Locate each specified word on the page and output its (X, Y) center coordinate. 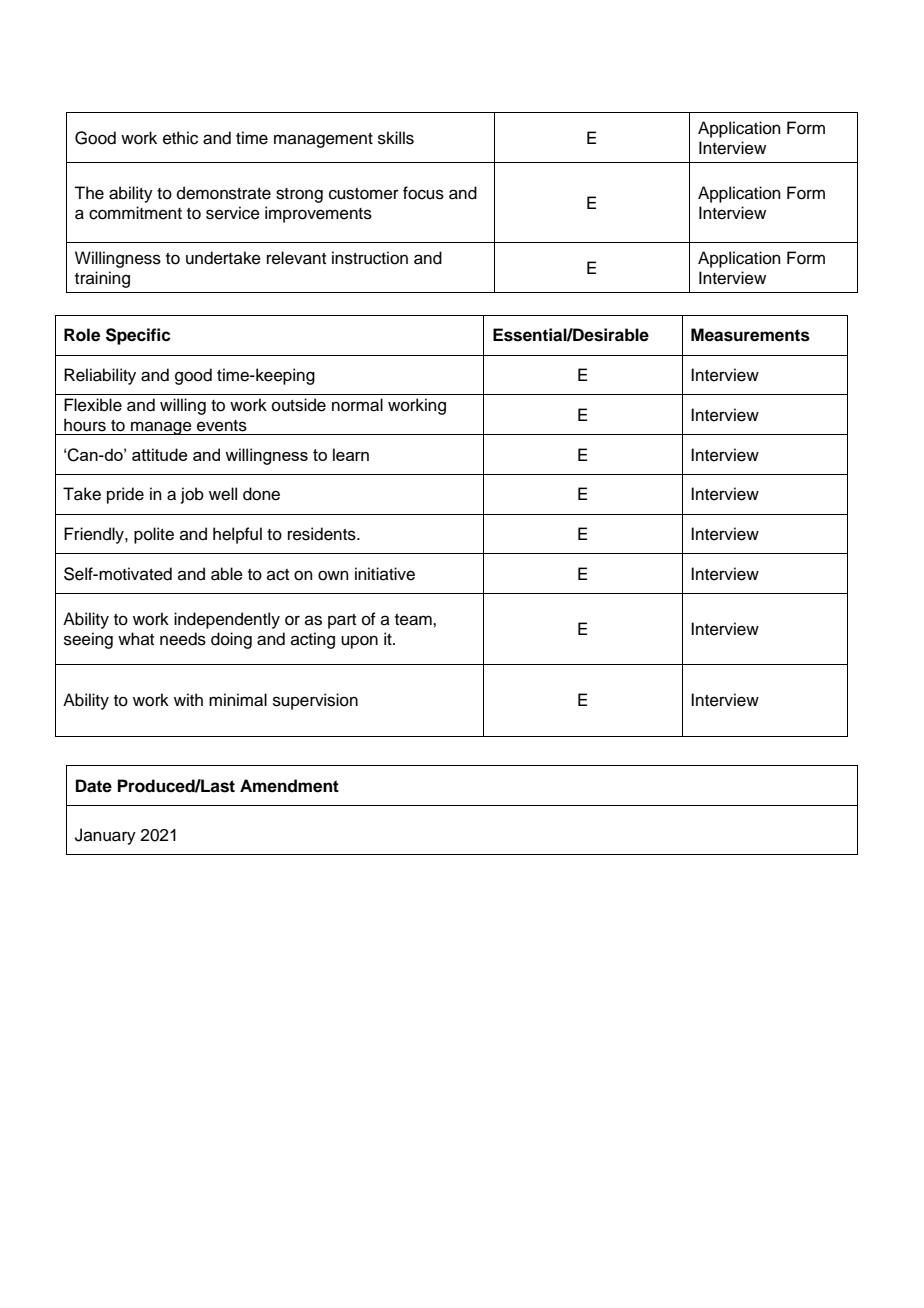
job (192, 495)
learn (351, 454)
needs (183, 639)
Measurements (750, 335)
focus (423, 193)
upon (359, 642)
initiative (385, 574)
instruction (370, 258)
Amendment (289, 786)
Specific (138, 336)
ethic (180, 138)
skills (396, 138)
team (414, 620)
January (105, 836)
